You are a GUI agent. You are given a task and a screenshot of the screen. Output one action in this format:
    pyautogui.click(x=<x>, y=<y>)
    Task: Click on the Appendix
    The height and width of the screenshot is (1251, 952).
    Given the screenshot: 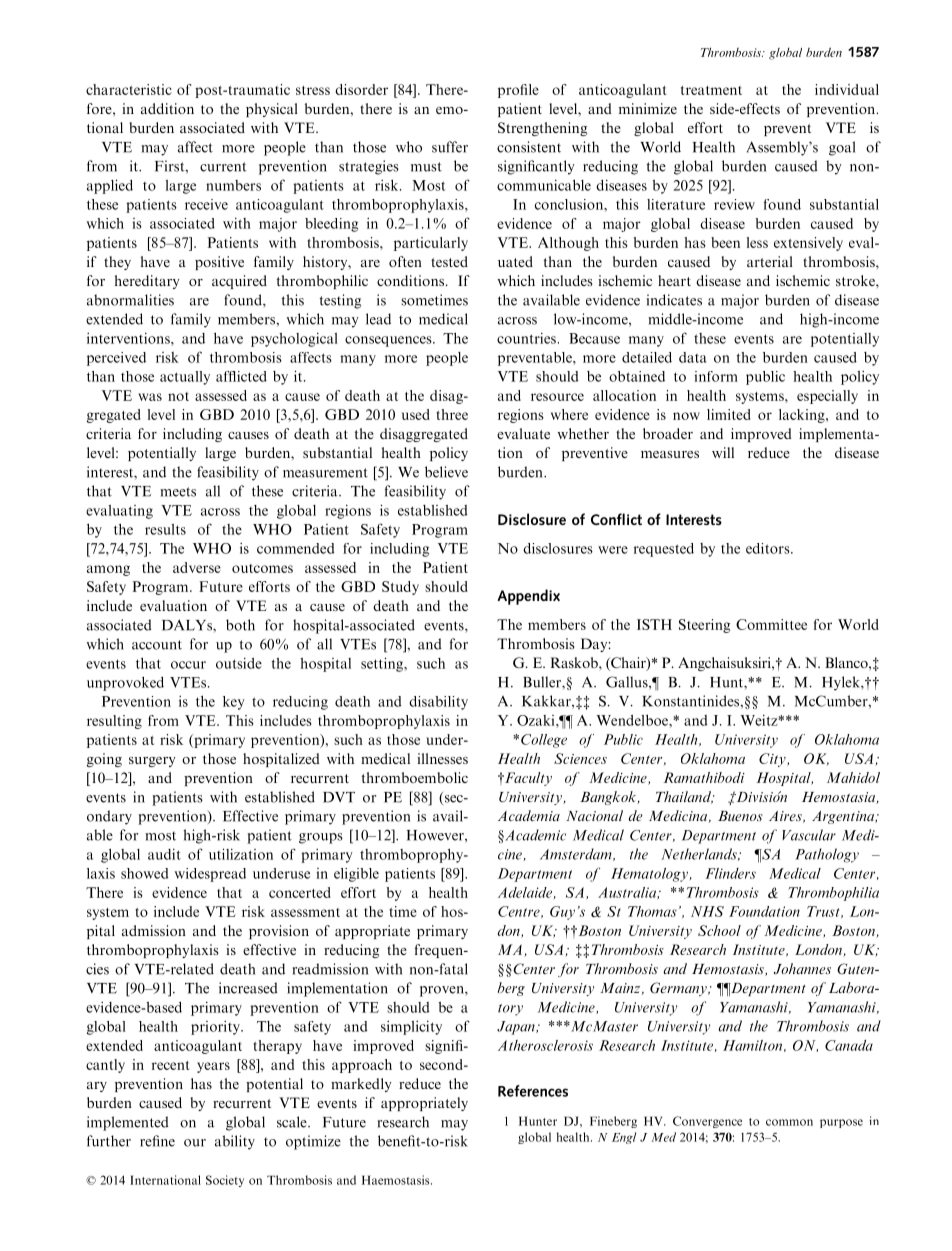 What is the action you would take?
    pyautogui.click(x=528, y=597)
